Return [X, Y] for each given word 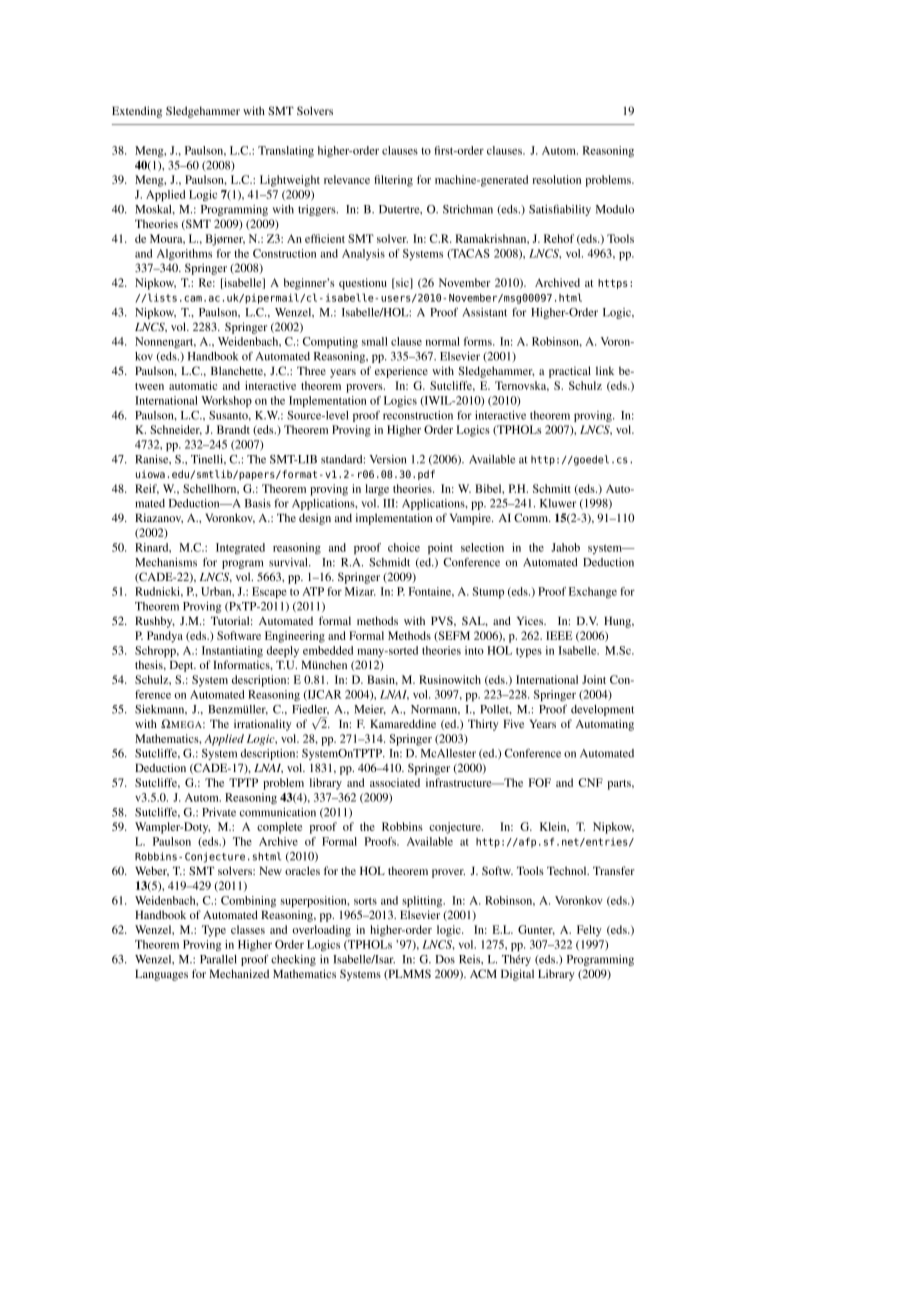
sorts [365, 901]
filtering [393, 181]
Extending [137, 112]
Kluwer [558, 503]
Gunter [536, 930]
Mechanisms [166, 562]
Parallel [218, 959]
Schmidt [389, 562]
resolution [556, 179]
